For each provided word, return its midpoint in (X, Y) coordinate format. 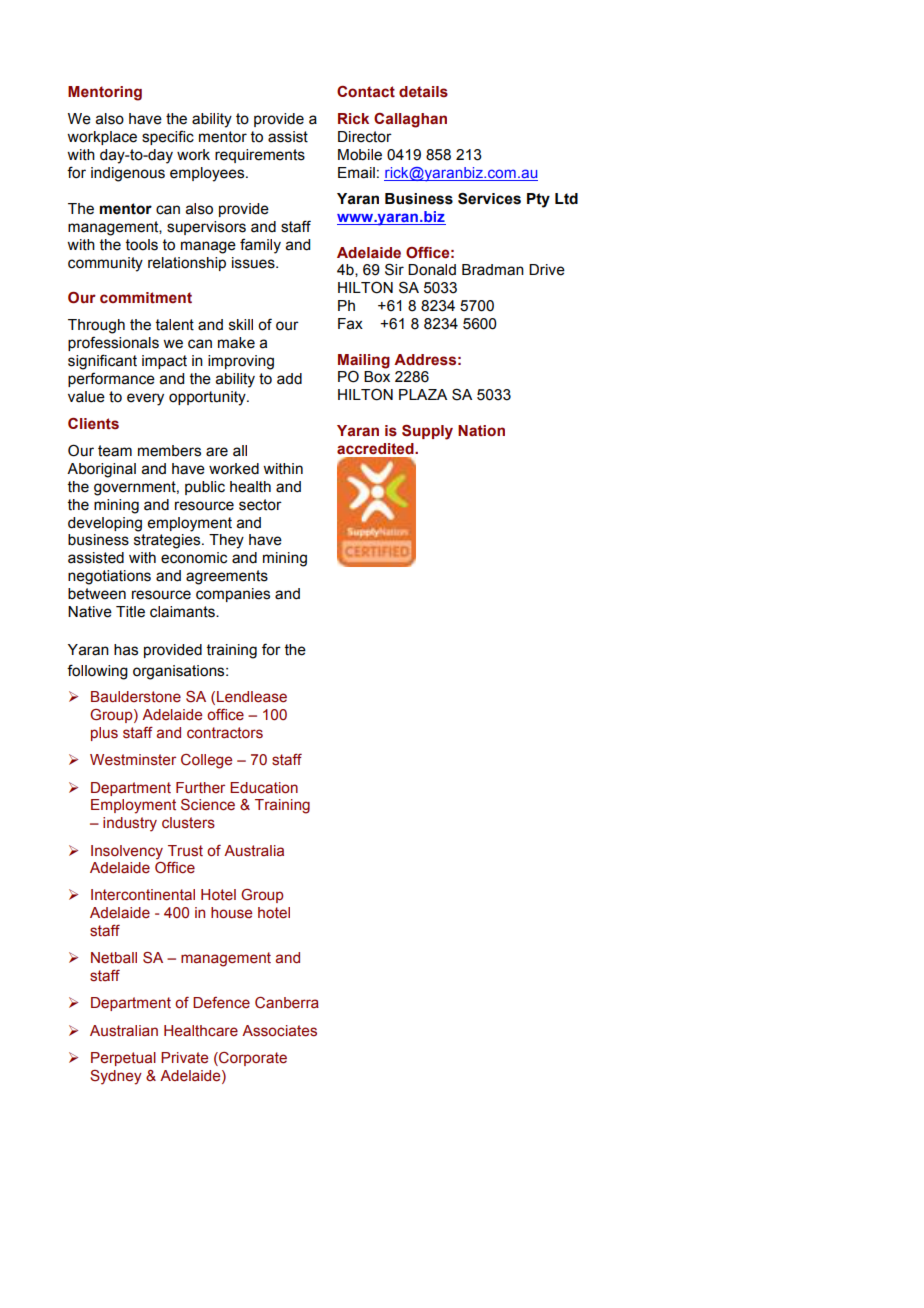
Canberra (287, 1003)
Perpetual (123, 1059)
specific (168, 137)
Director (365, 137)
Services (489, 198)
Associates (279, 1031)
